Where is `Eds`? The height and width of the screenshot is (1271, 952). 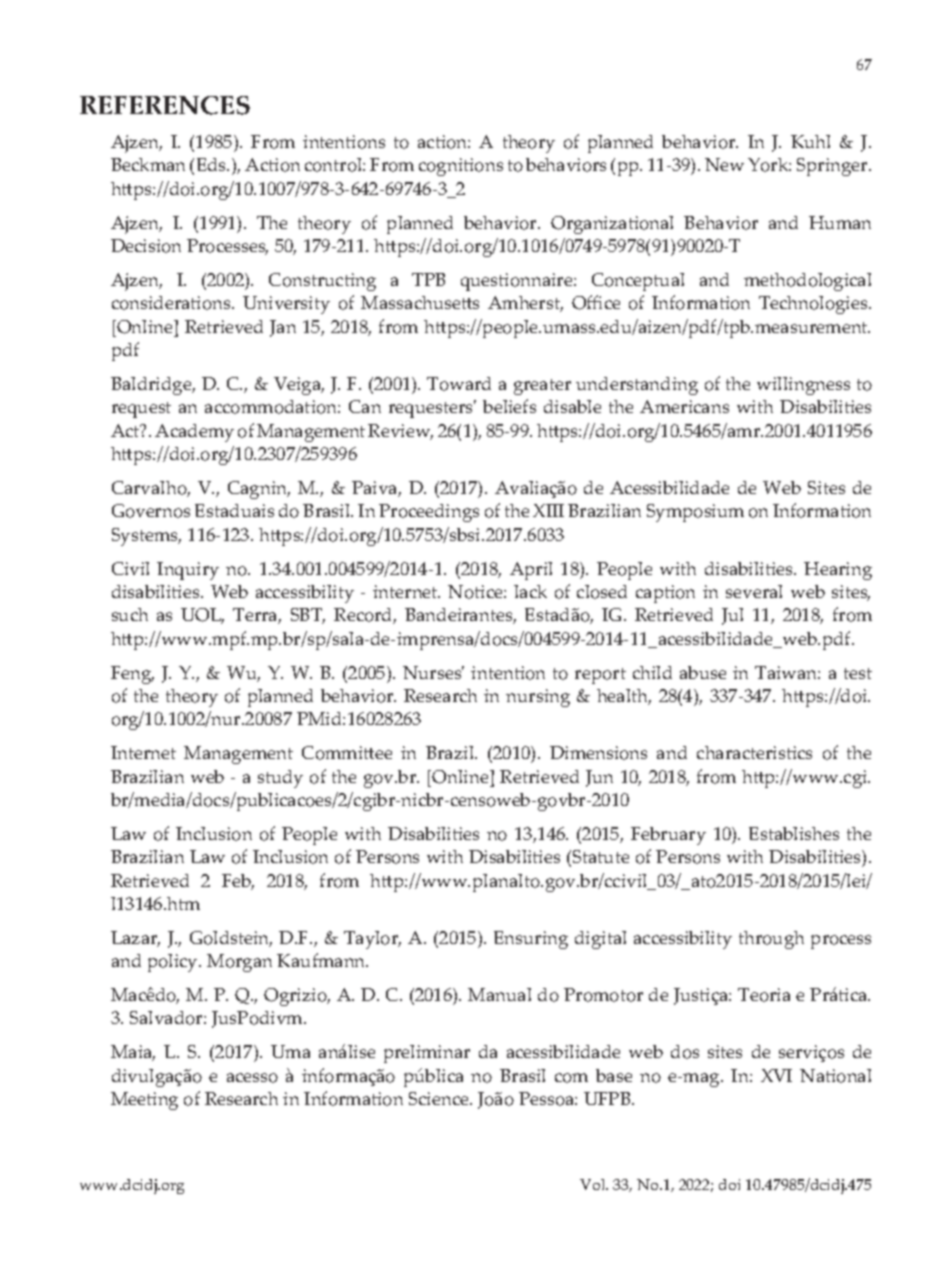
Eds is located at coordinates (213, 164).
